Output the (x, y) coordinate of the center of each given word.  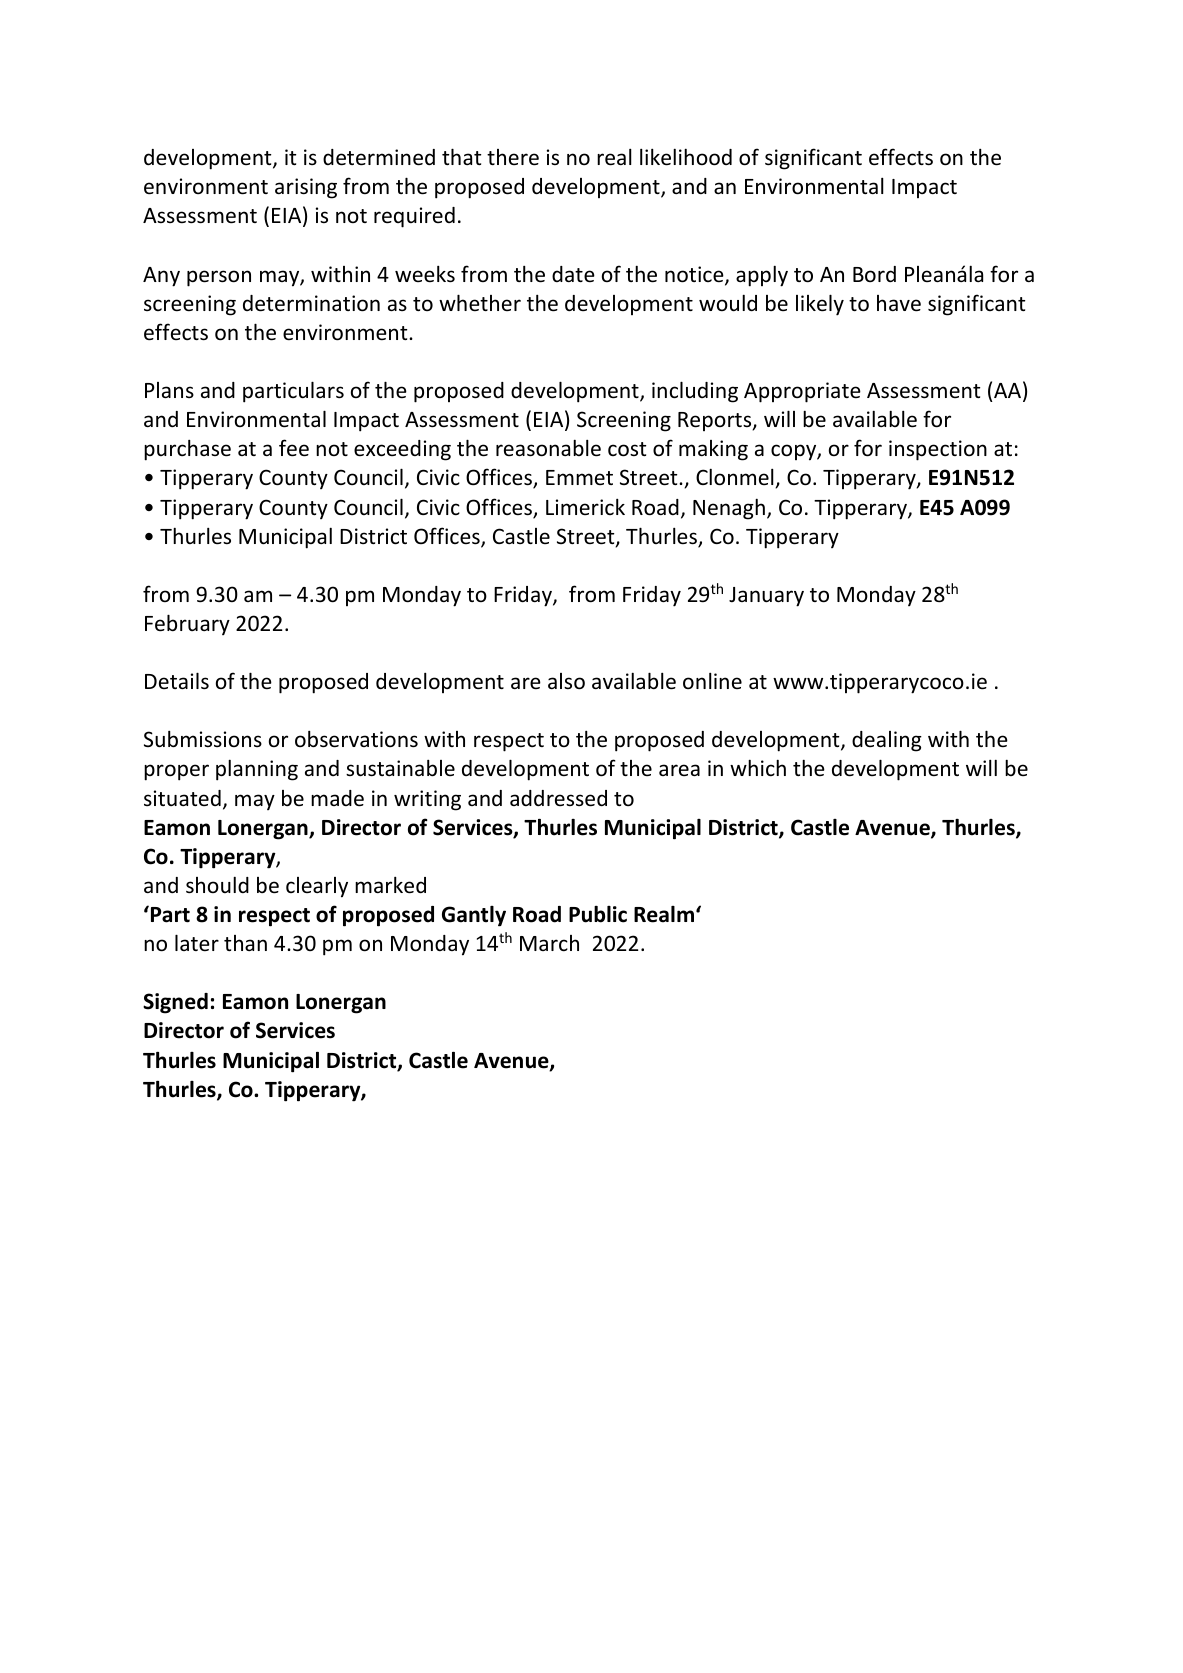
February (187, 624)
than (245, 943)
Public (598, 914)
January (766, 597)
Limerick (585, 507)
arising (306, 188)
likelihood (686, 157)
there (513, 157)
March (549, 943)
